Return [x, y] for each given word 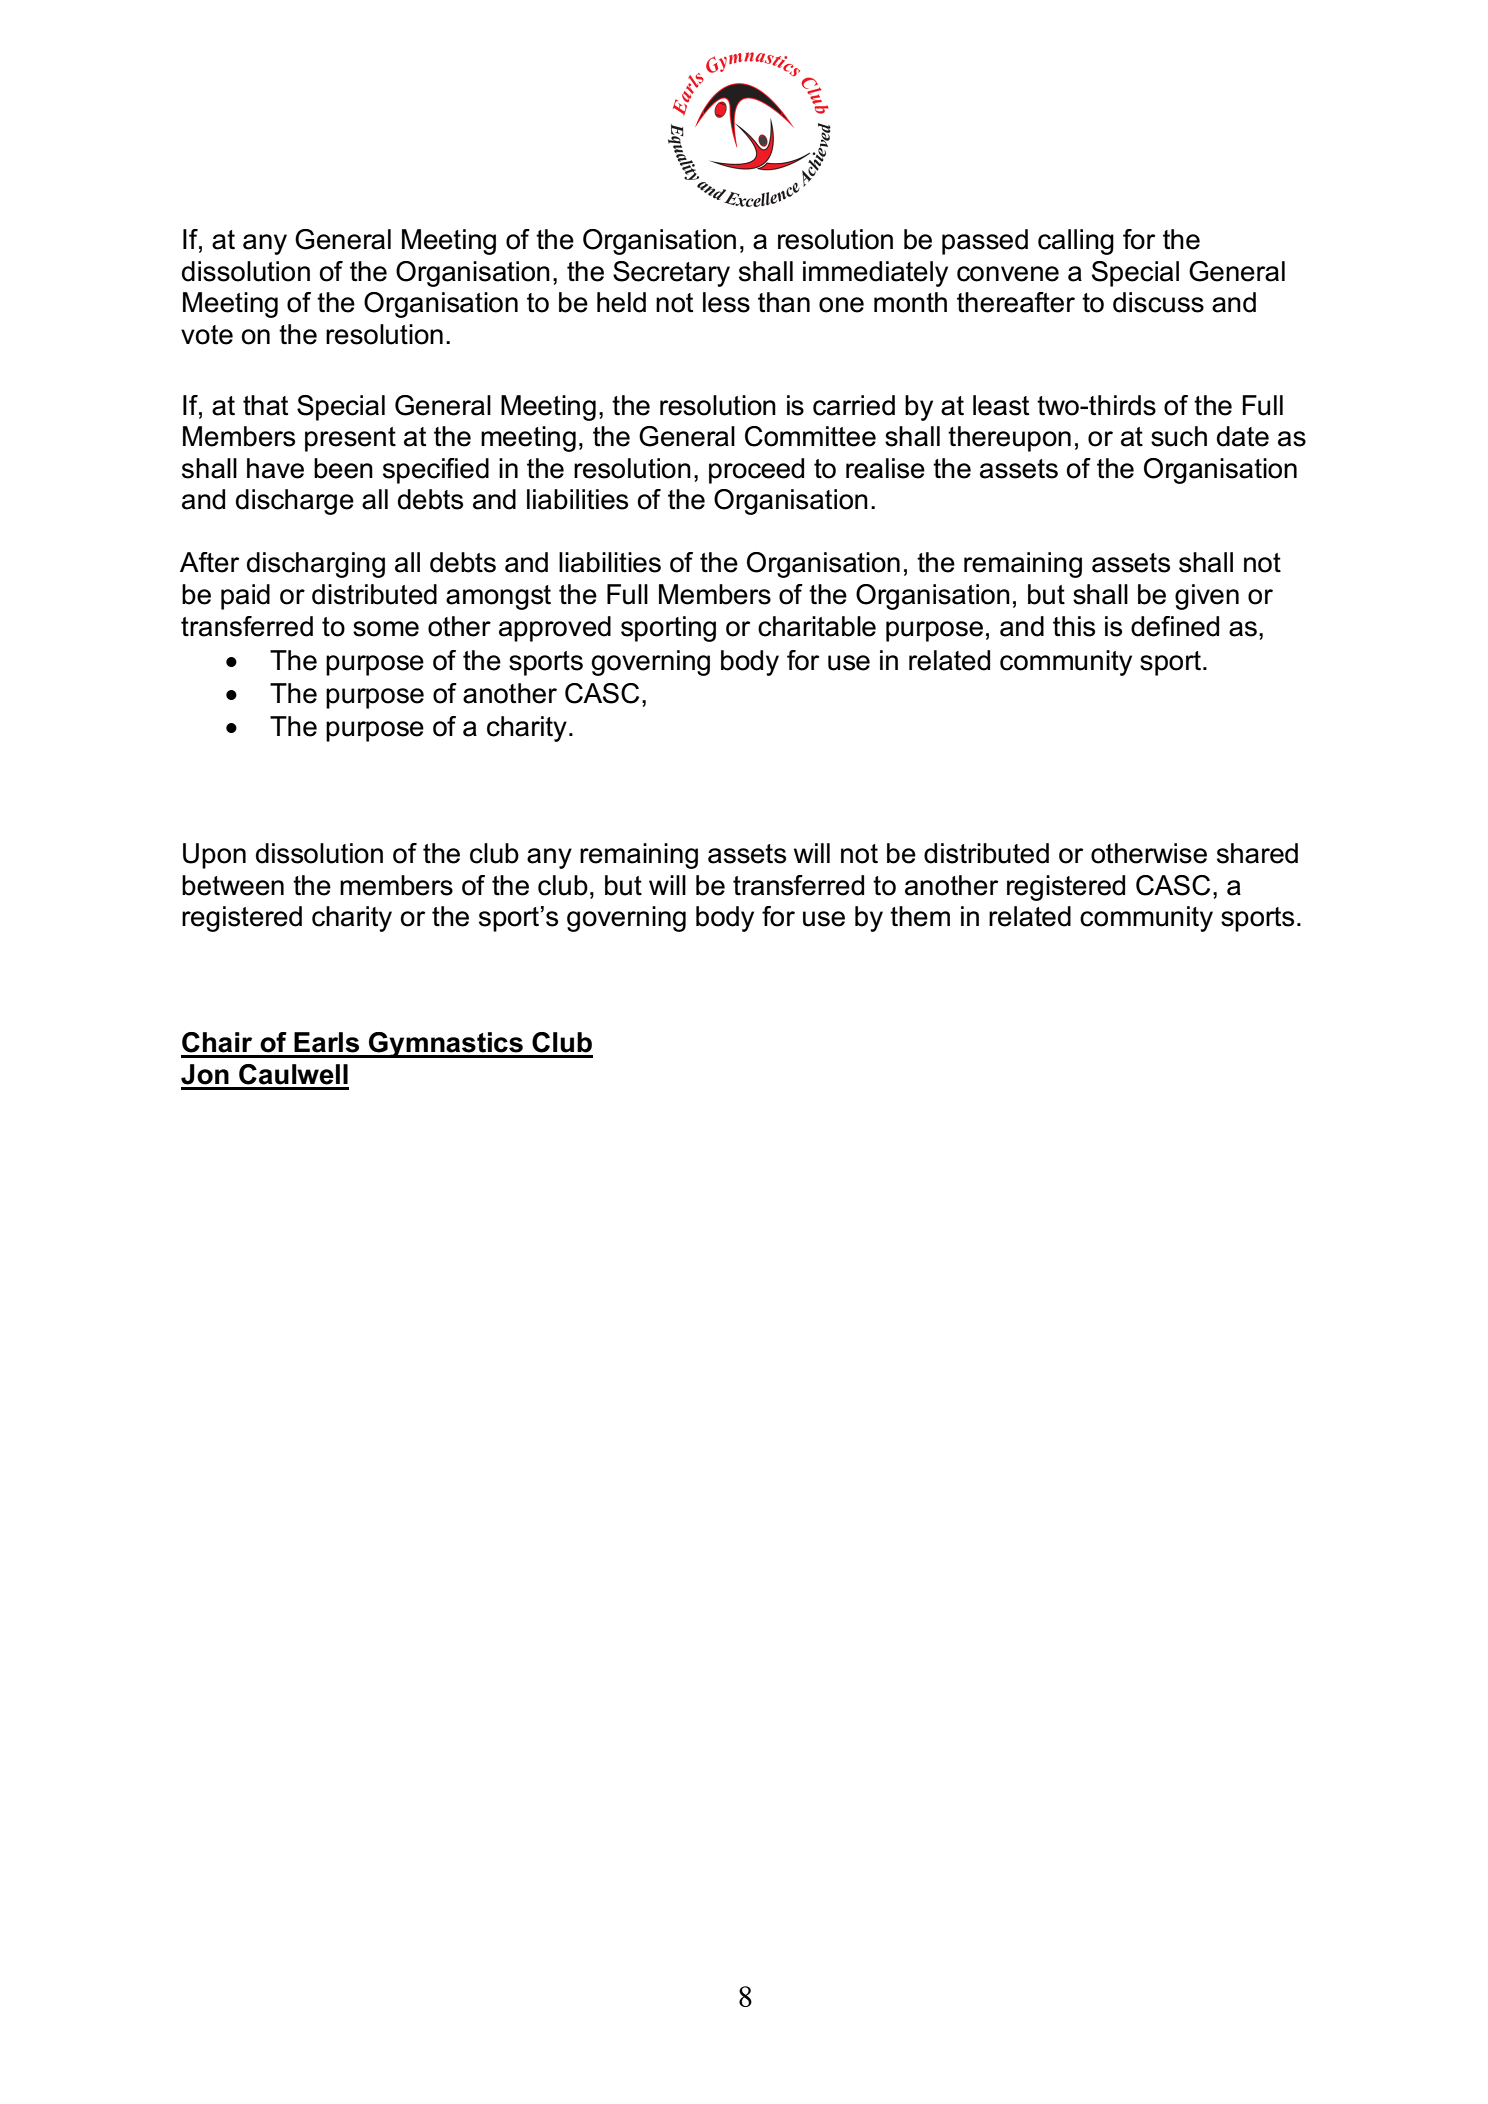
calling [1076, 242]
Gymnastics [446, 1045]
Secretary [671, 274]
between [233, 885]
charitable [817, 626]
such [1179, 436]
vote [207, 335]
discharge [295, 502]
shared [1257, 853]
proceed [756, 471]
